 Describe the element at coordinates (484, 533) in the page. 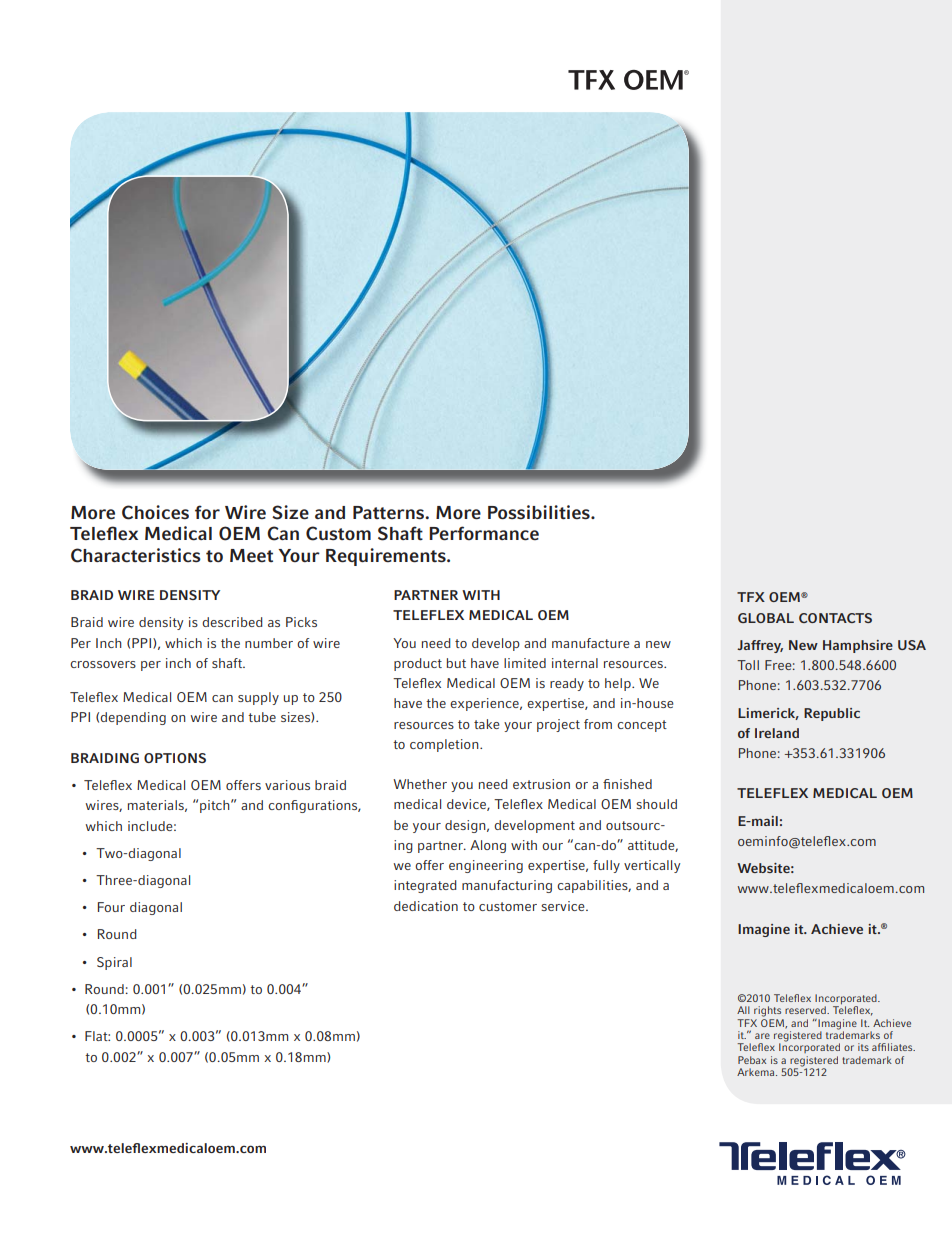

I see `Performance` at that location.
